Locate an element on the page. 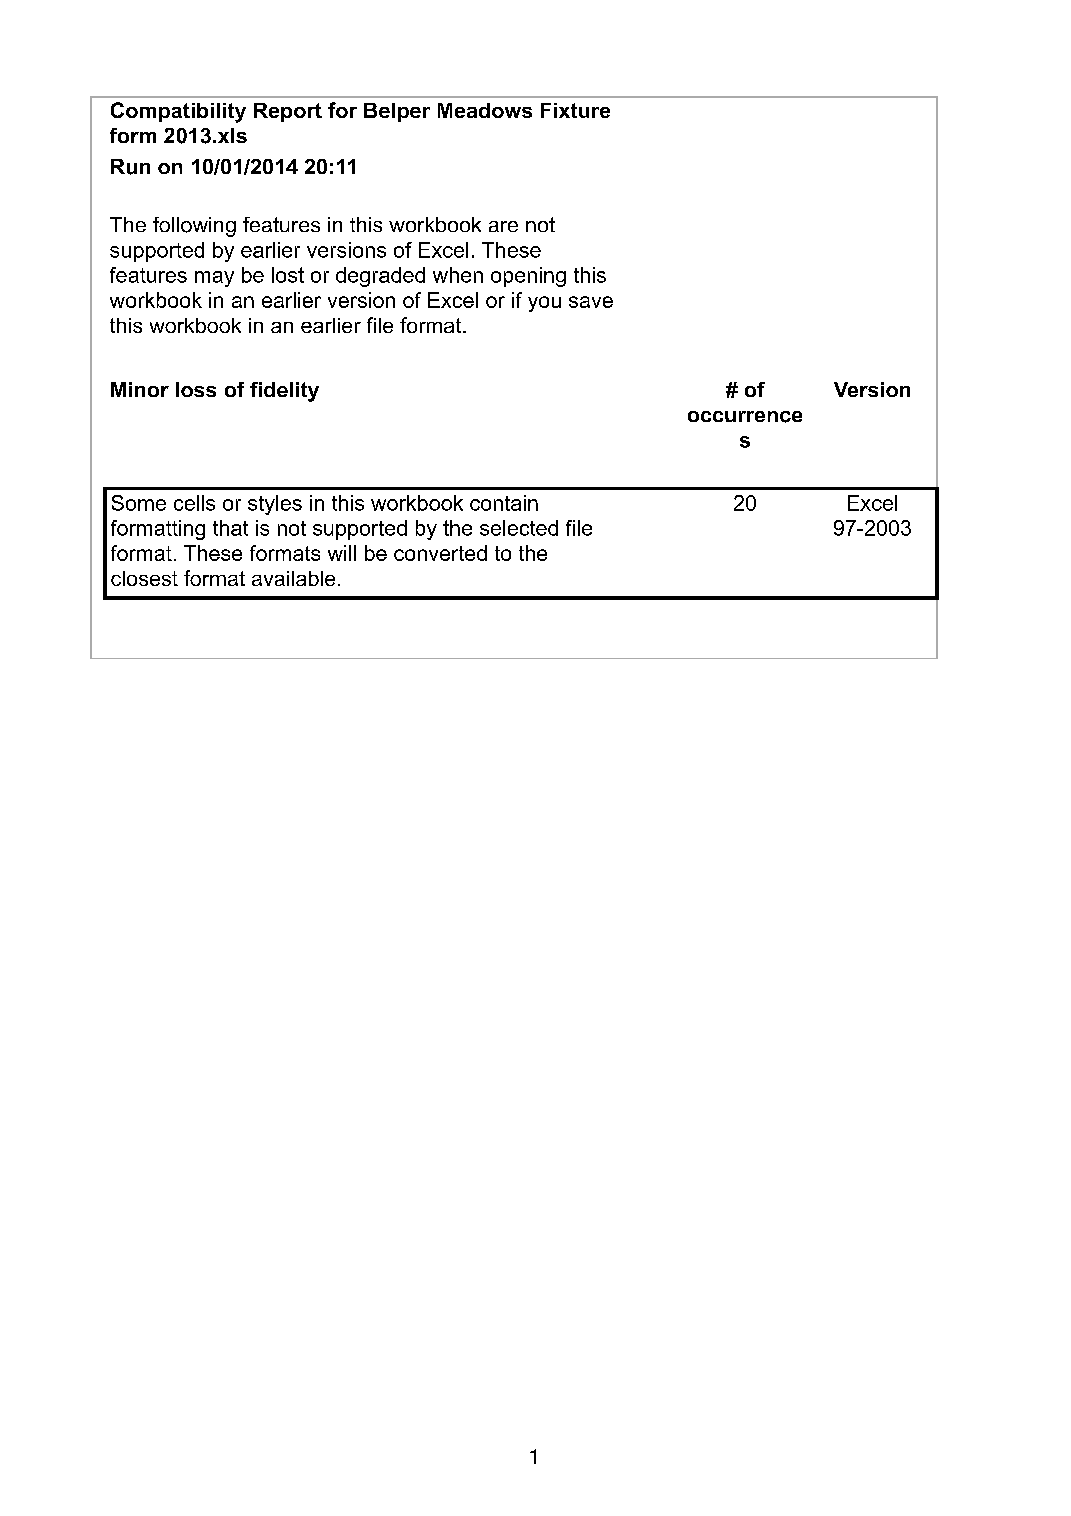 This image has height=1516, width=1071. save is located at coordinates (591, 302).
